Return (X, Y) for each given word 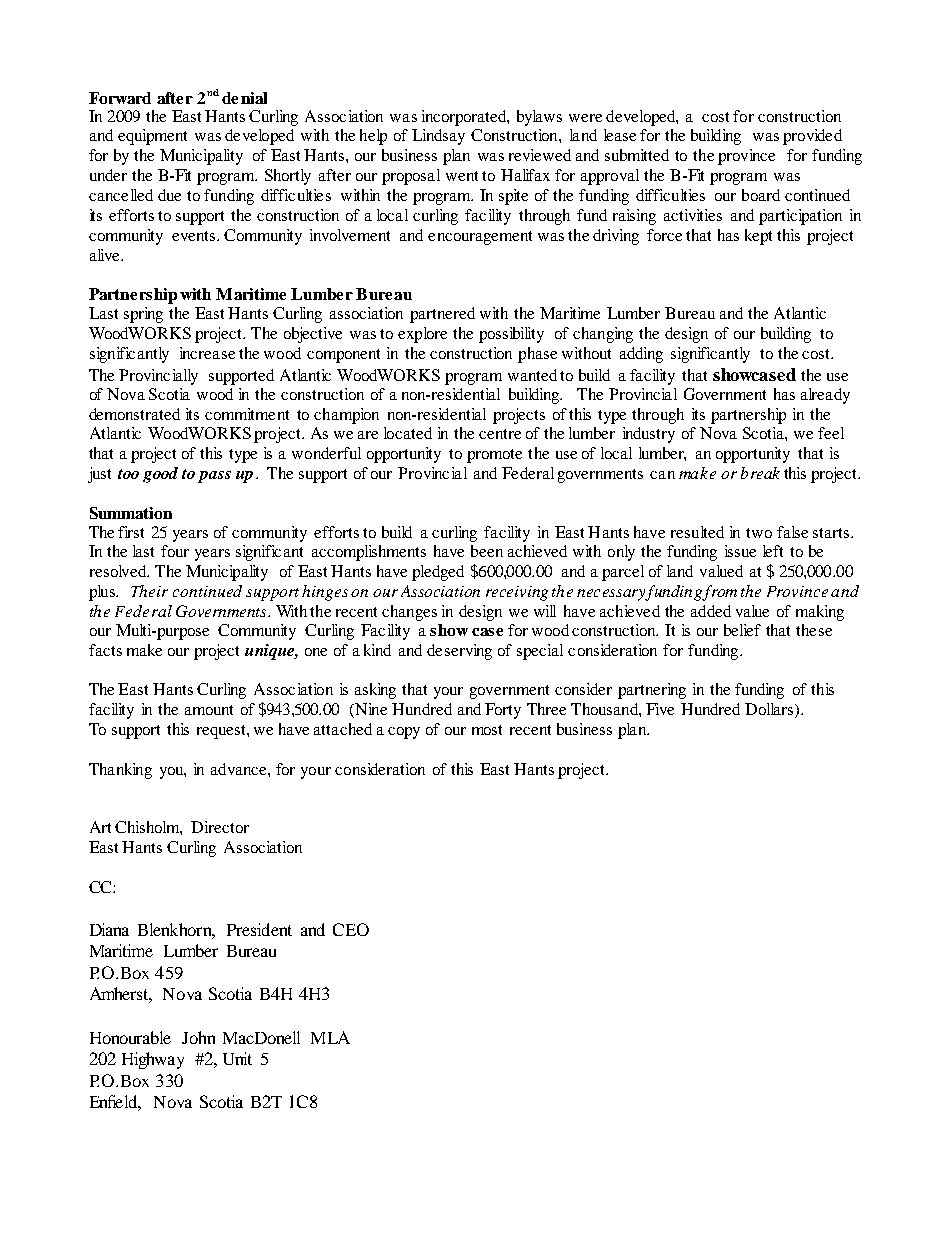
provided (812, 137)
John (198, 1037)
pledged (438, 573)
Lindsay (438, 137)
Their (149, 591)
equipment (152, 137)
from (719, 593)
